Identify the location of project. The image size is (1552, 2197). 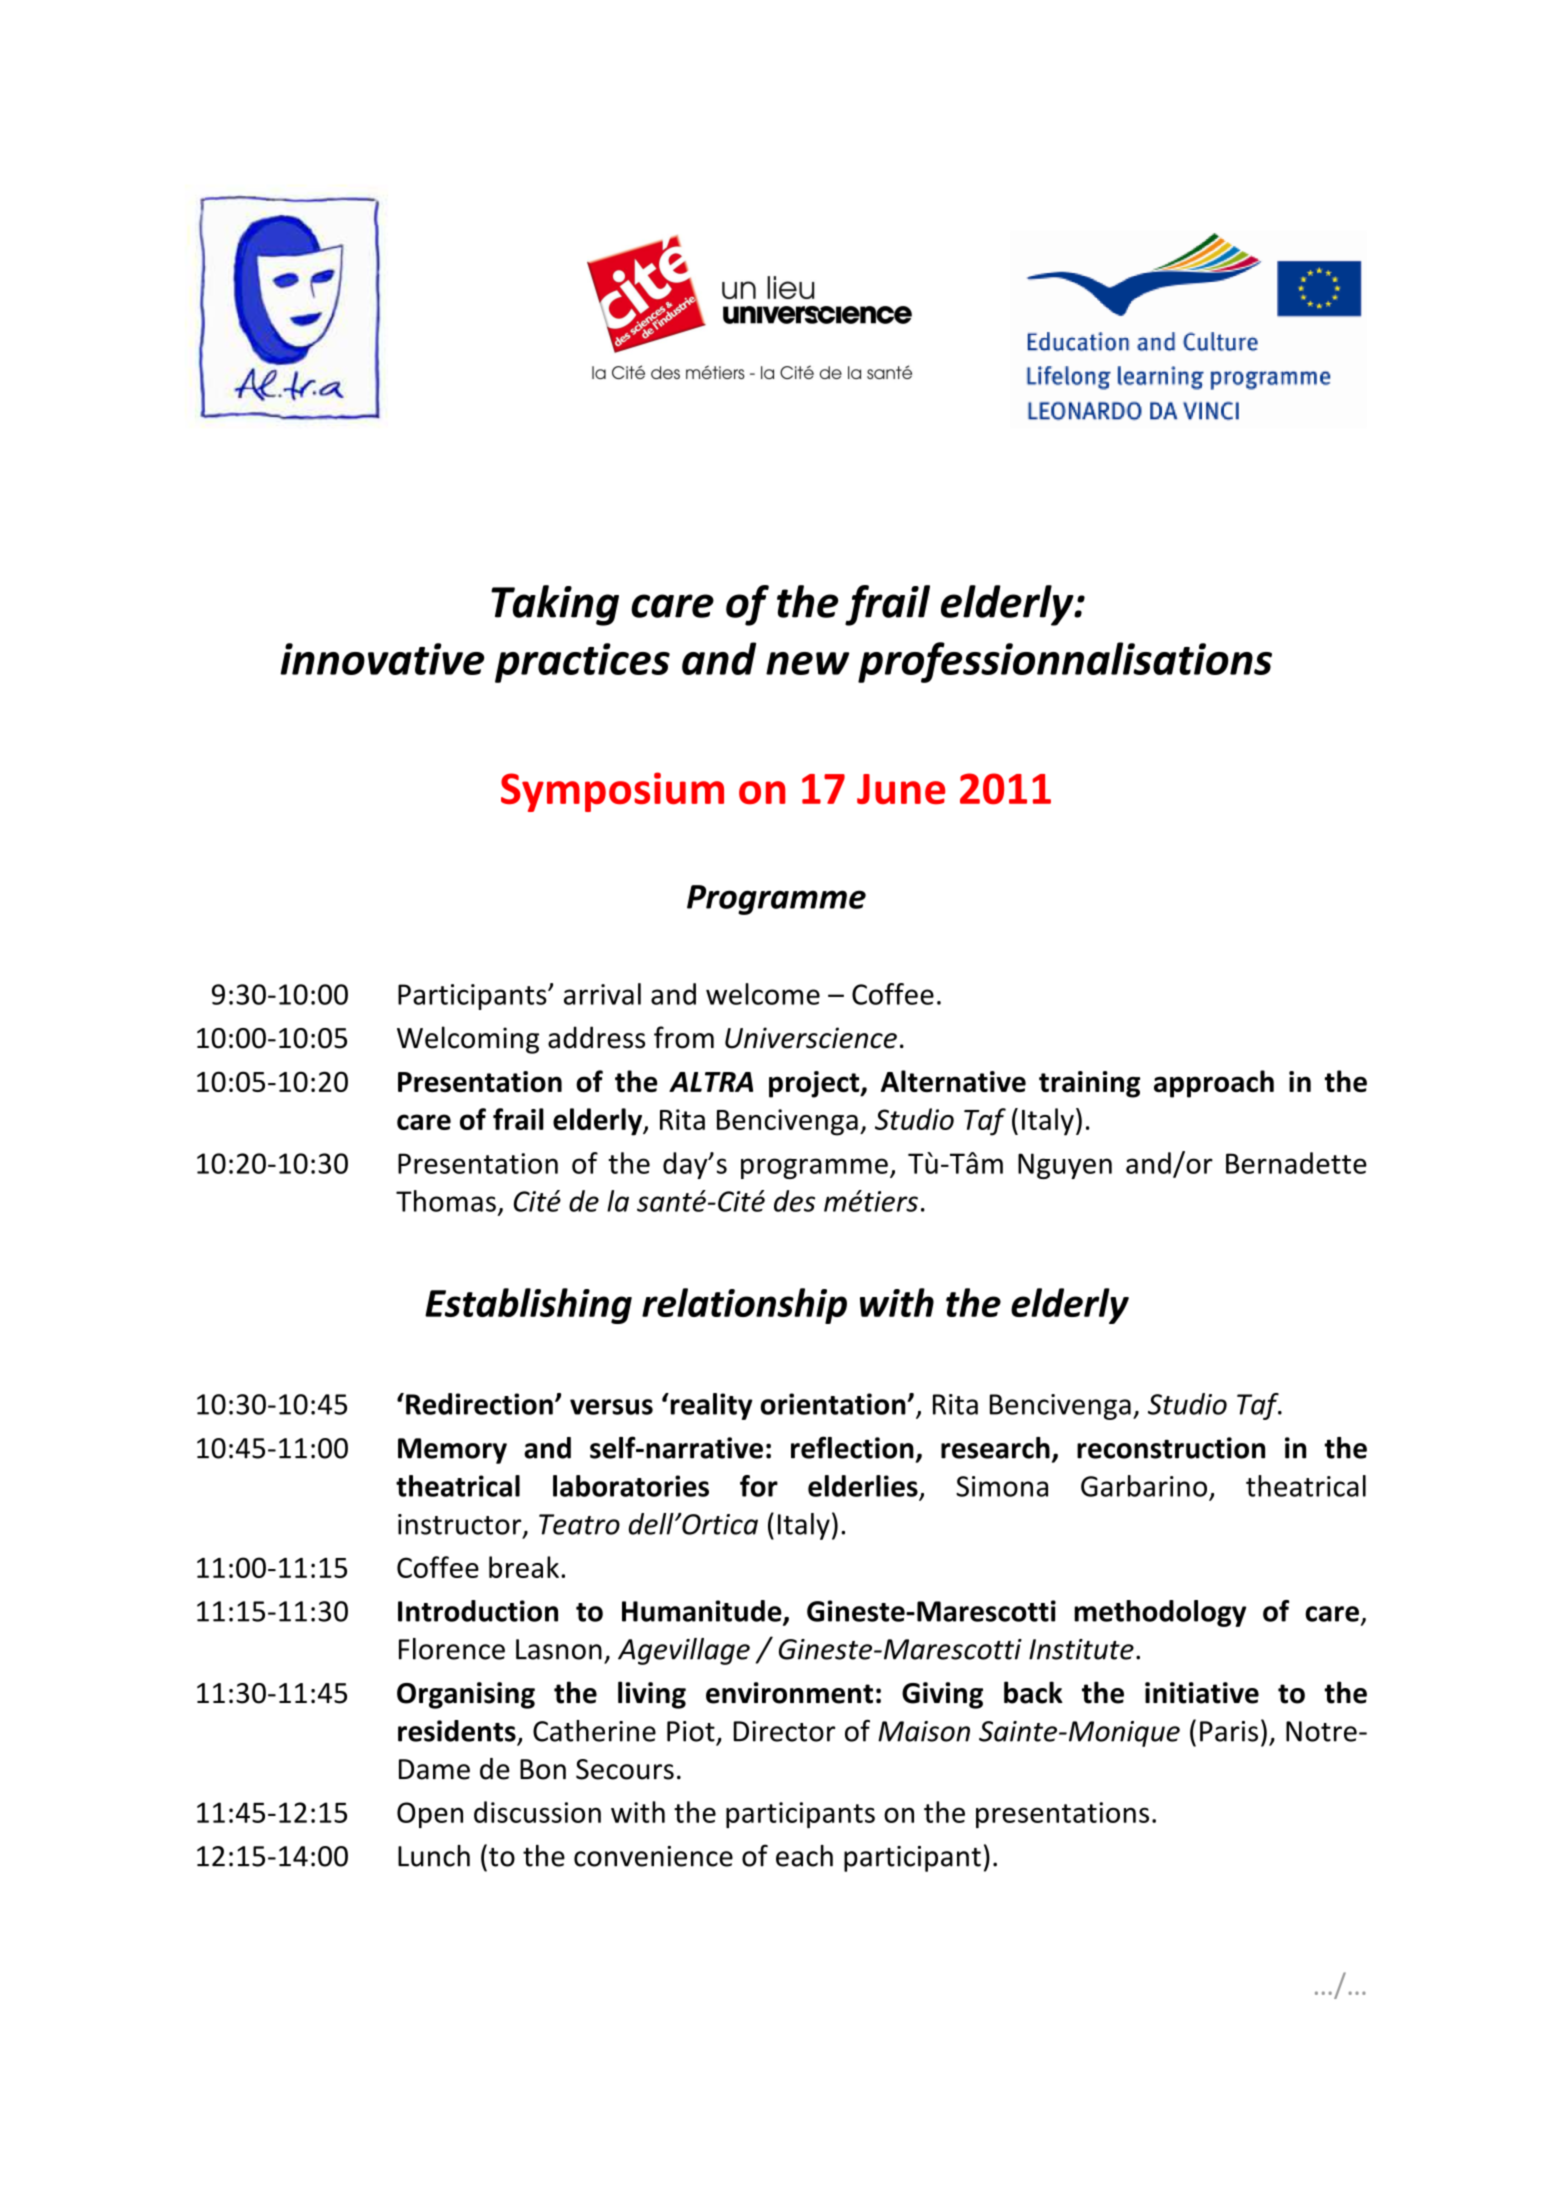
(815, 1084).
